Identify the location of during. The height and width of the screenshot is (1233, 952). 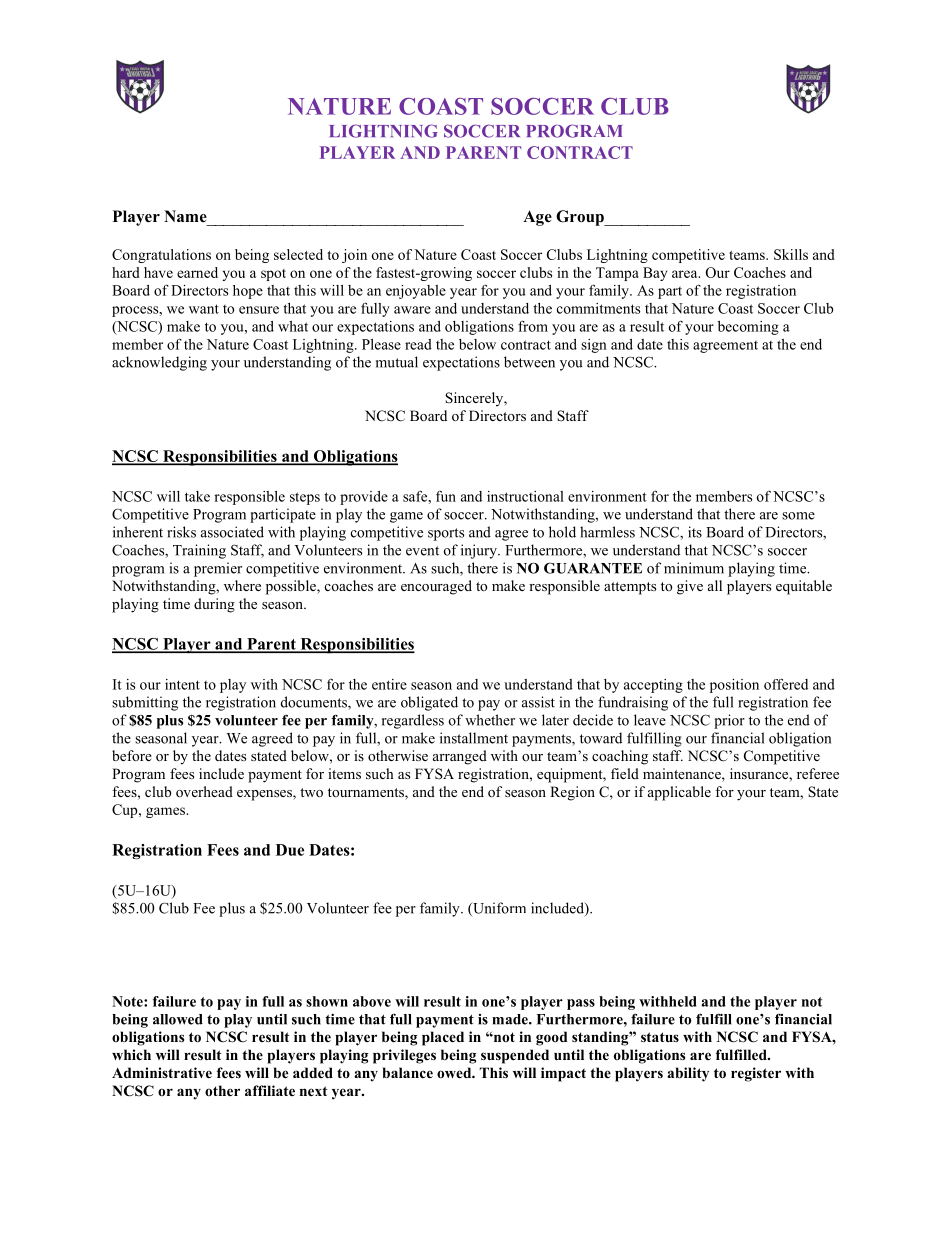
(214, 605).
